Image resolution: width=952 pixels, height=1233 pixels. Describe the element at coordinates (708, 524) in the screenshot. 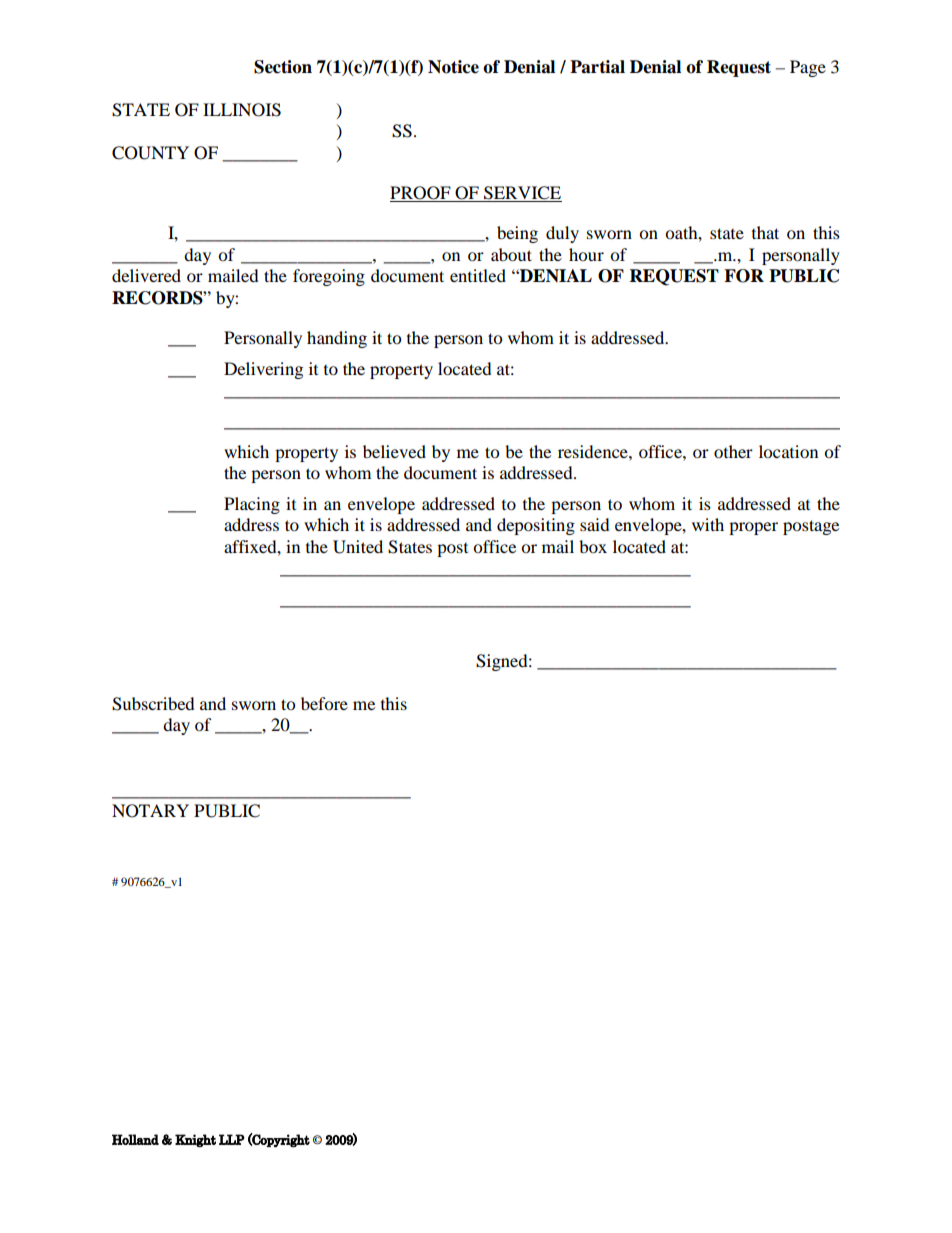

I see `with` at that location.
